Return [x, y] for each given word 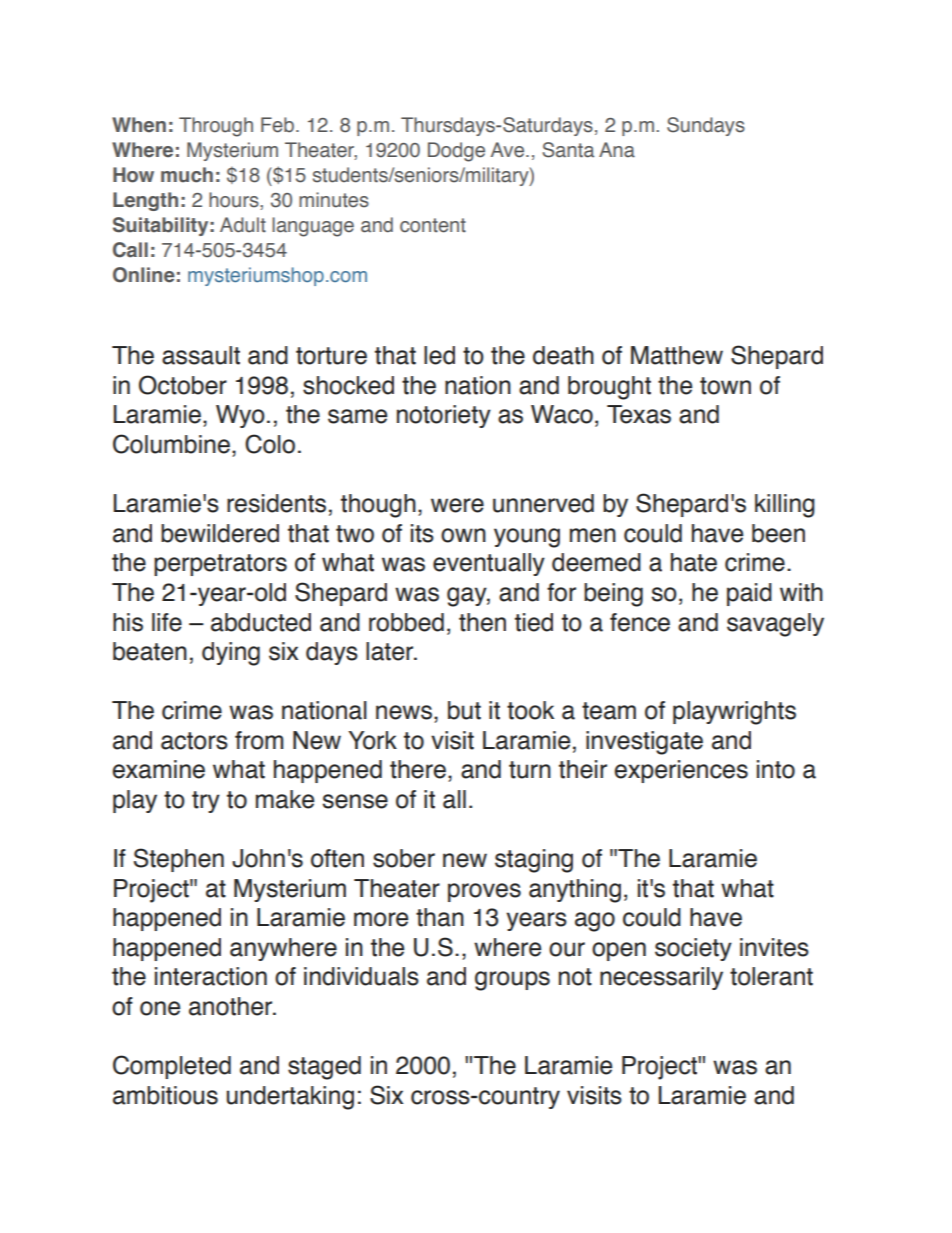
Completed [172, 1067]
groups [512, 981]
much [187, 175]
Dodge [456, 152]
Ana [617, 150]
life [167, 622]
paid [749, 594]
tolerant [771, 976]
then [482, 622]
